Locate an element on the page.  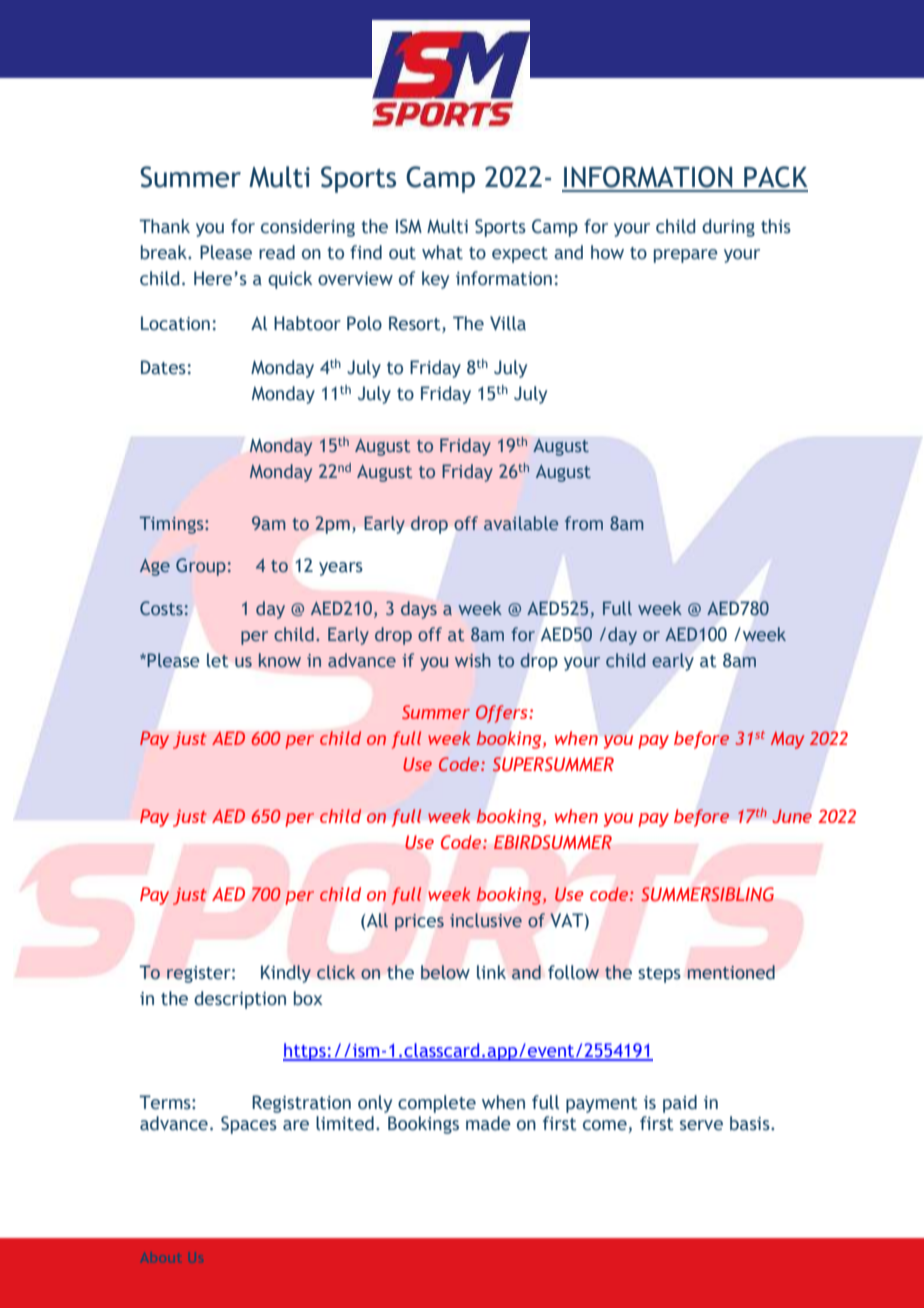
from is located at coordinates (584, 523).
